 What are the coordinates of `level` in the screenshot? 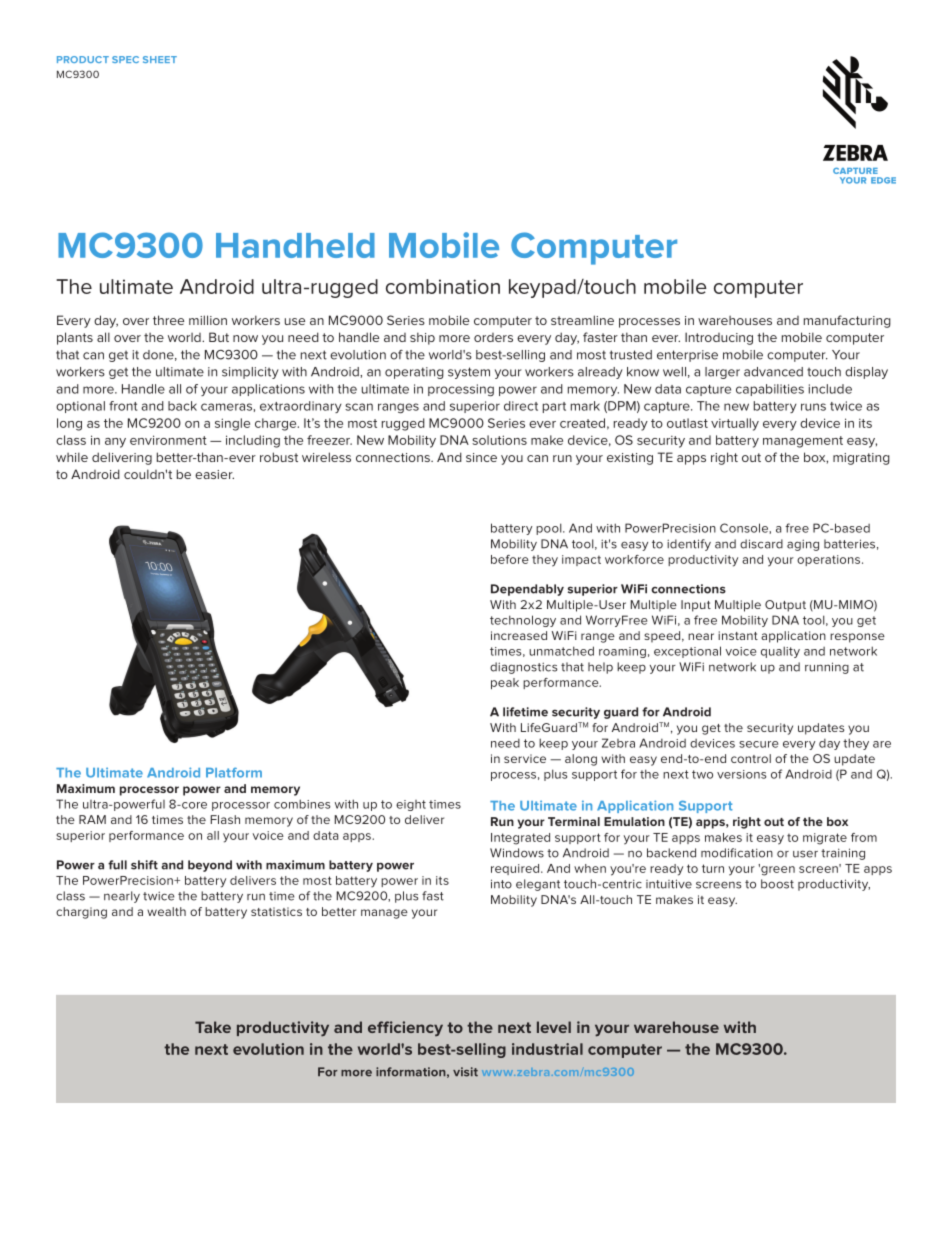 It's located at (554, 1027).
